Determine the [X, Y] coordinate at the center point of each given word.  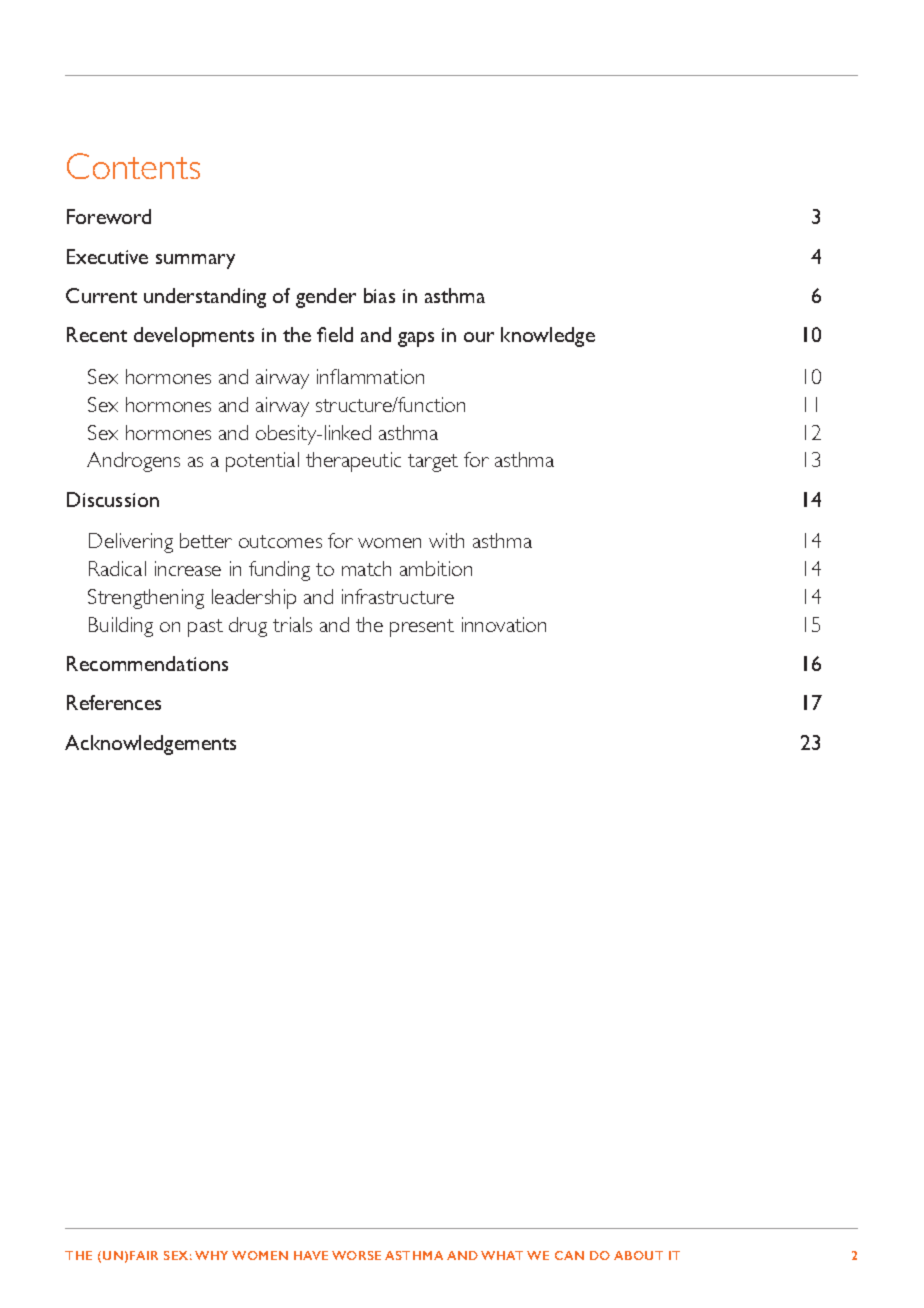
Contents [133, 166]
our [479, 337]
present [422, 628]
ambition [436, 568]
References [114, 702]
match [366, 568]
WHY [211, 1255]
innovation [504, 624]
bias [379, 295]
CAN [569, 1255]
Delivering [131, 543]
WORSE [356, 1255]
